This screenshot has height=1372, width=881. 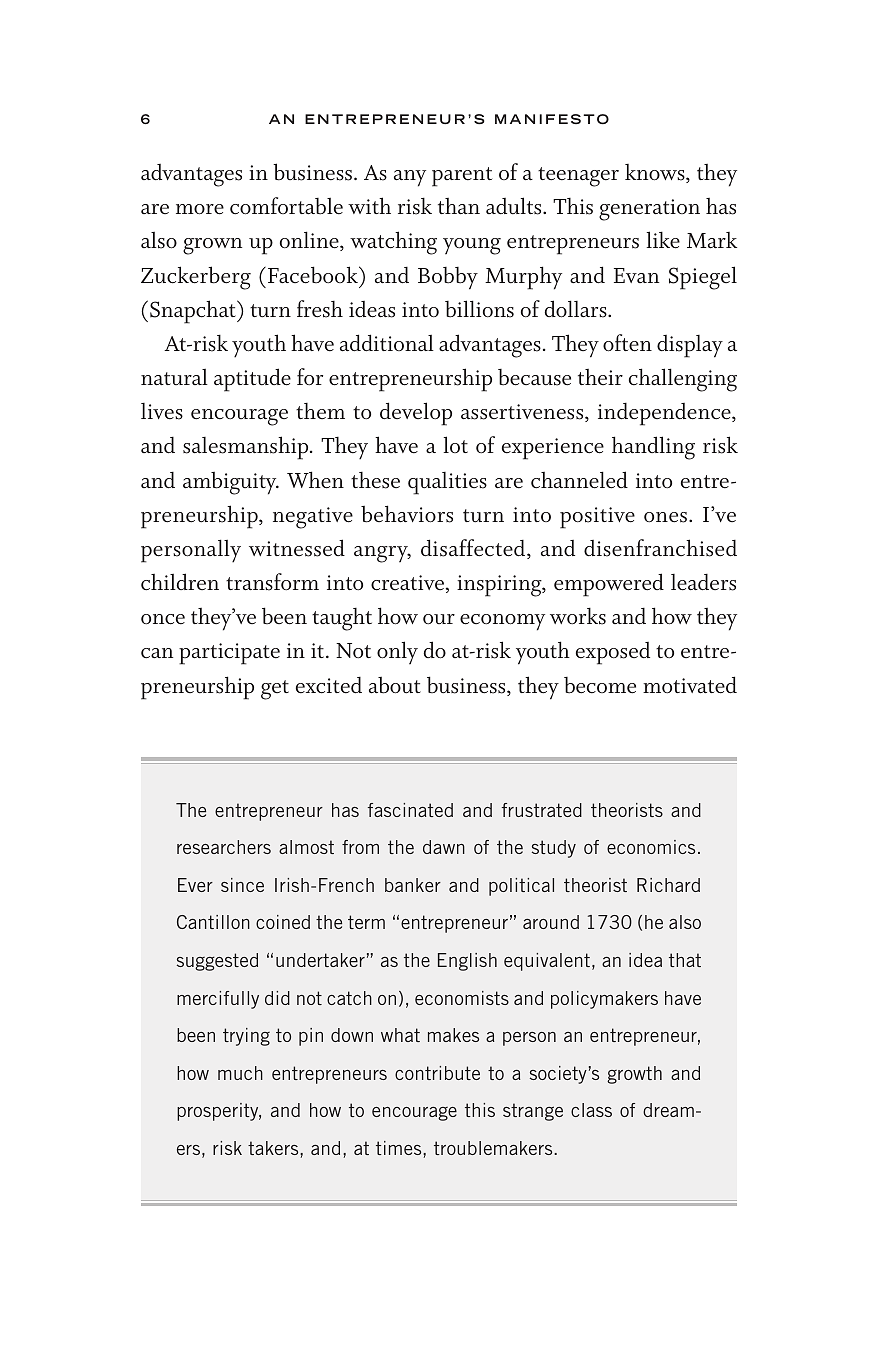 What do you see at coordinates (229, 654) in the screenshot?
I see `participate` at bounding box center [229, 654].
